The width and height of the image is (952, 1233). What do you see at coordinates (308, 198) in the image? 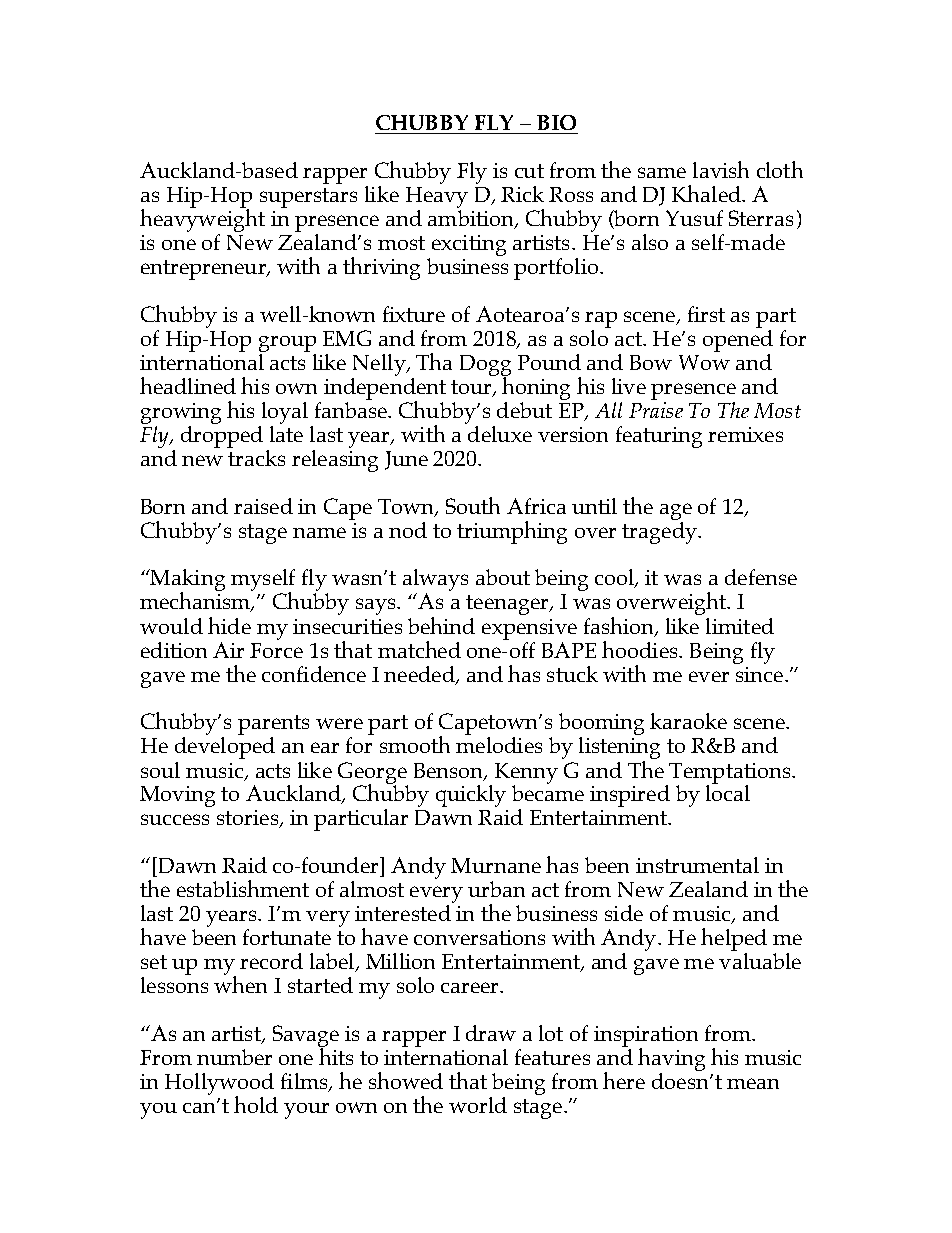
I see `superstars` at bounding box center [308, 198].
